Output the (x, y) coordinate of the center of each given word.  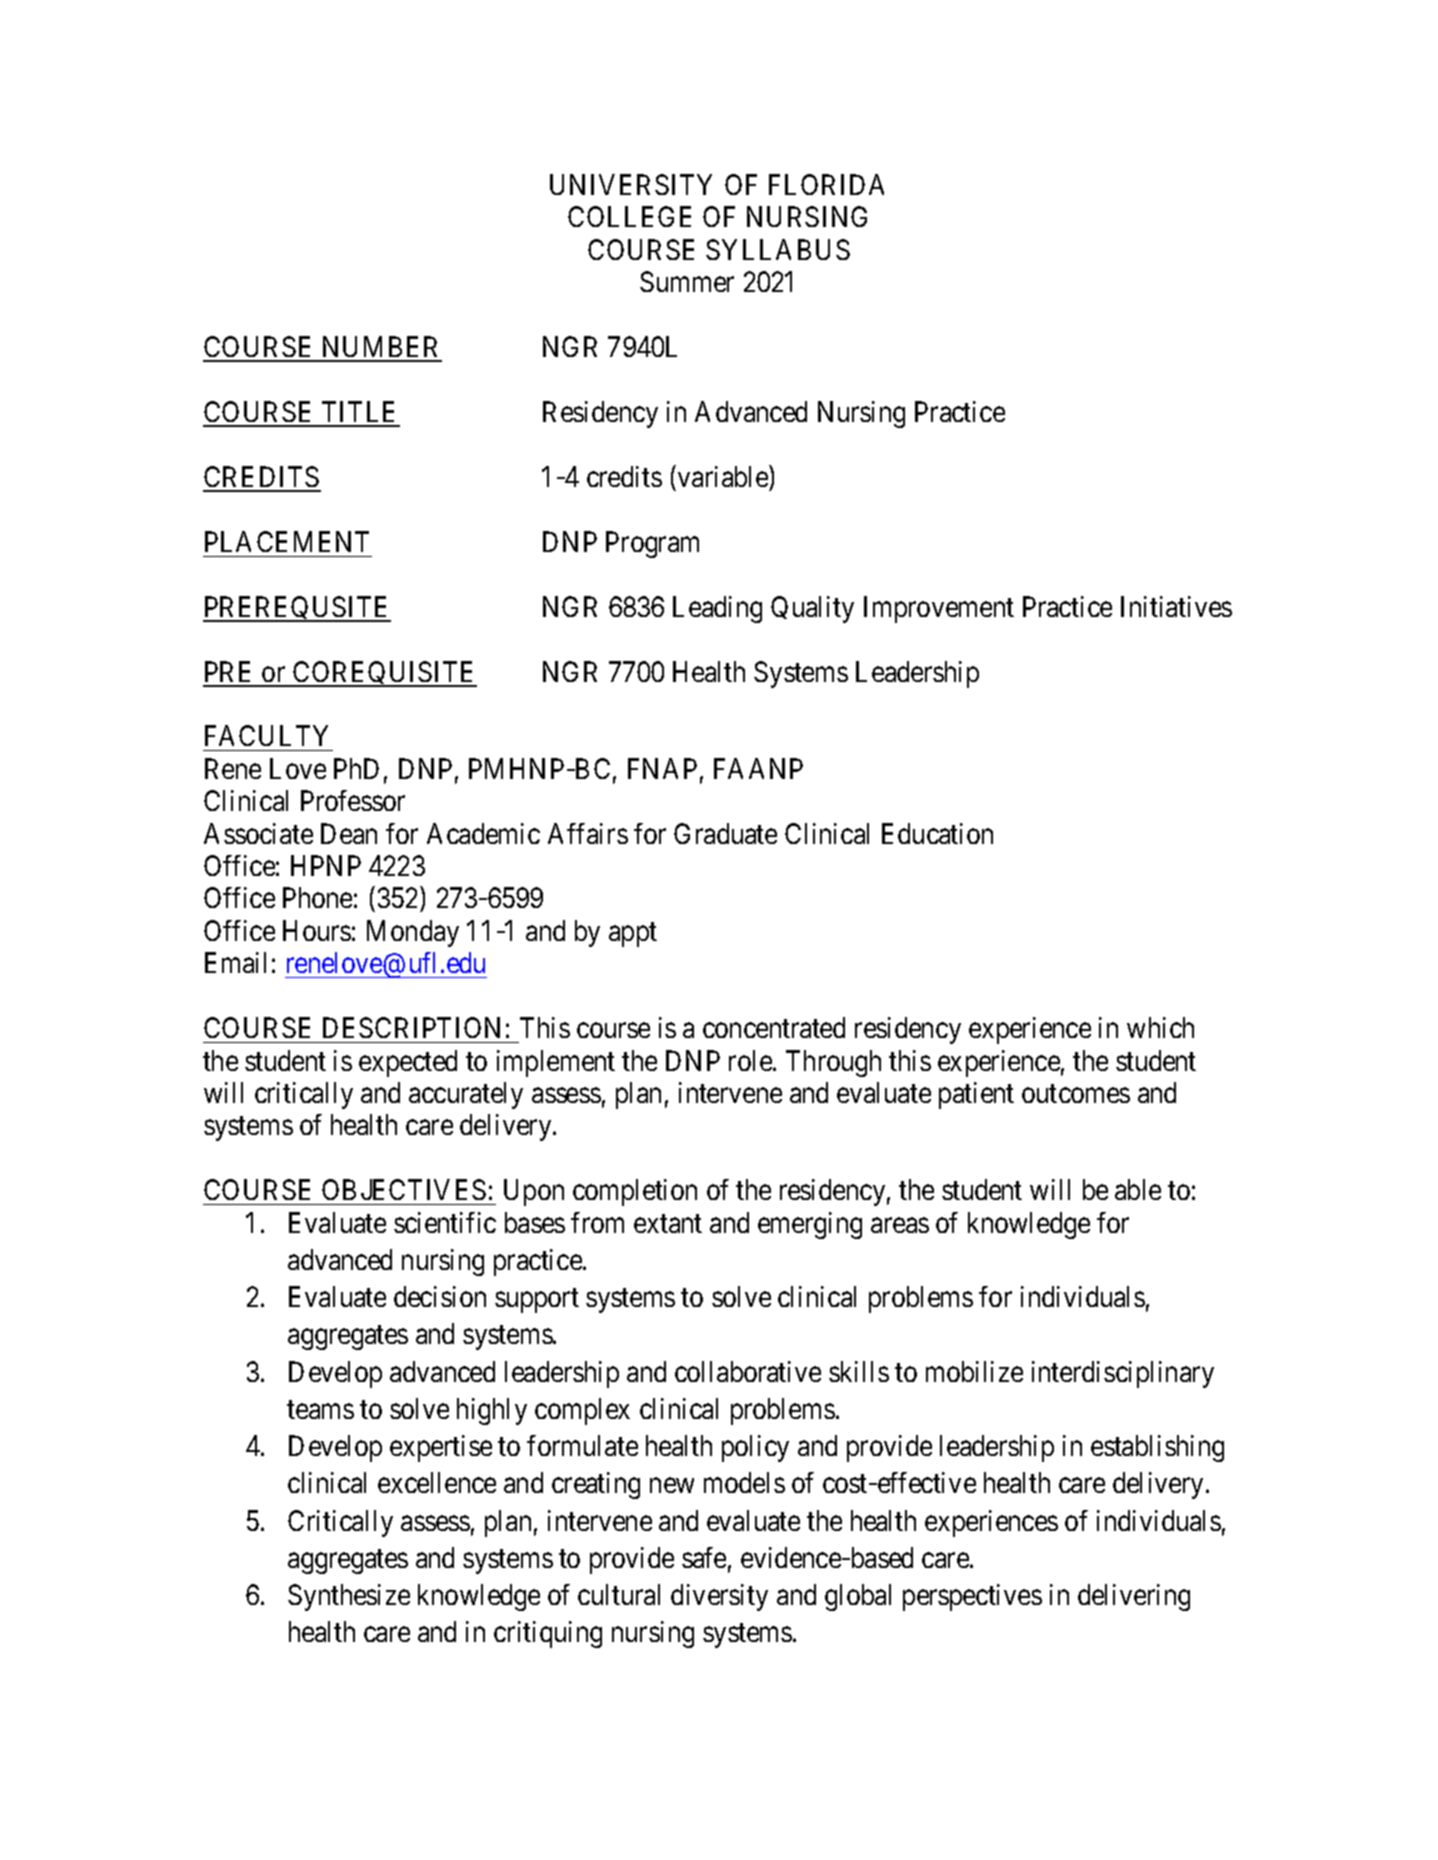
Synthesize (349, 1597)
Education (937, 833)
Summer (687, 281)
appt (633, 935)
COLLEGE (629, 216)
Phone (317, 897)
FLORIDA (826, 184)
